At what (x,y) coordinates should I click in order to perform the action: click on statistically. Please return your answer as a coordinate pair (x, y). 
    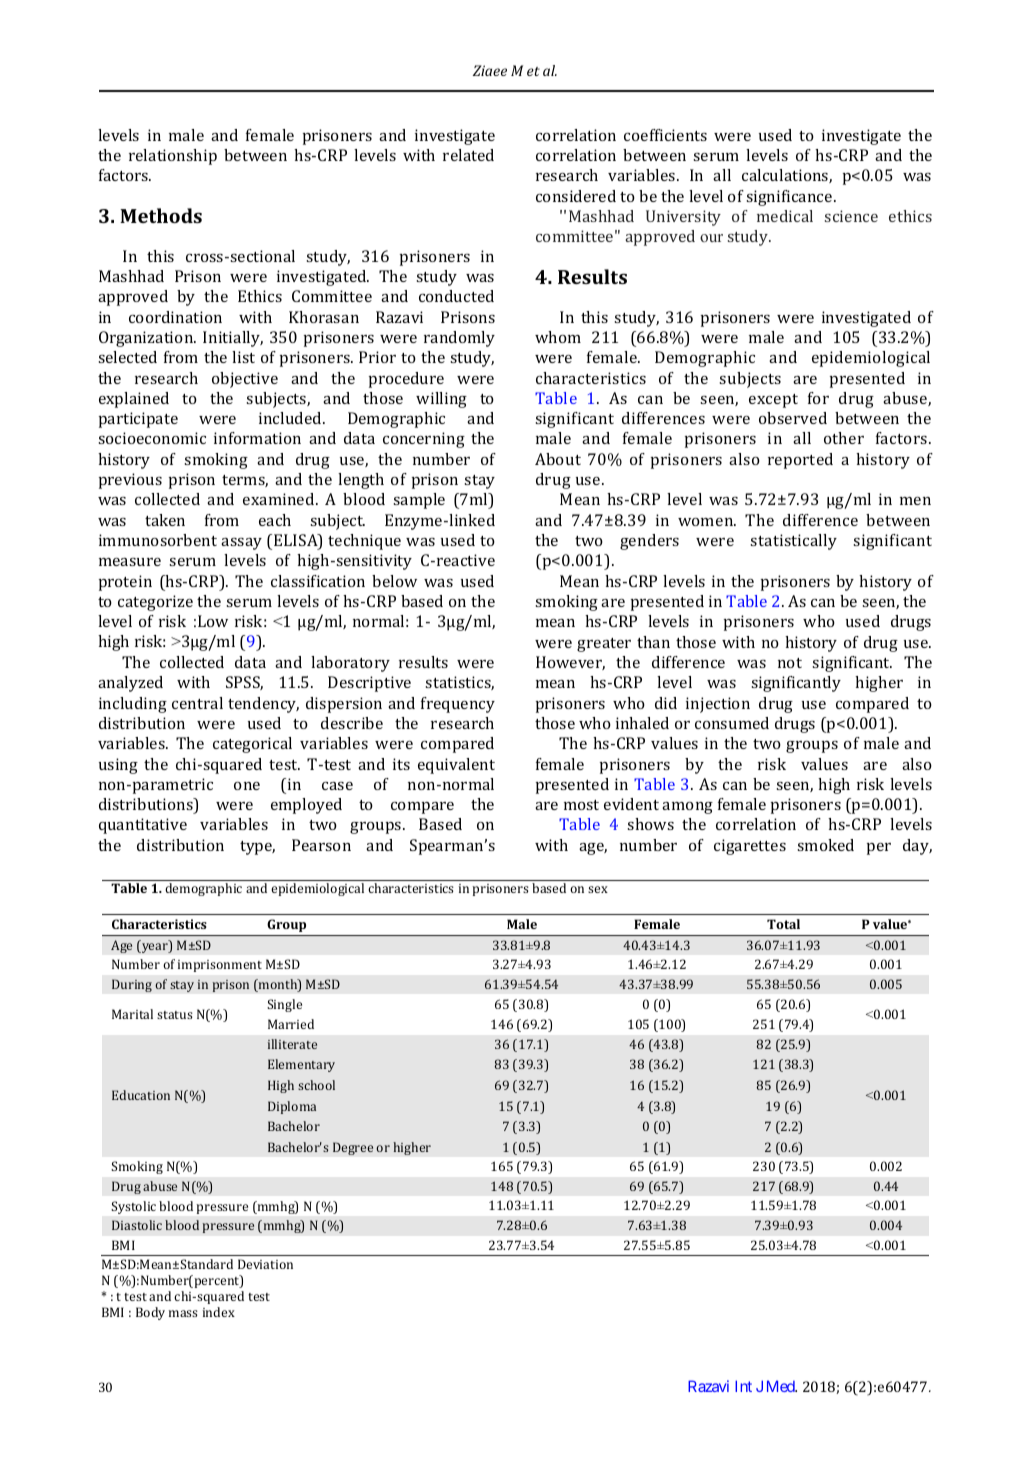
    Looking at the image, I should click on (793, 542).
